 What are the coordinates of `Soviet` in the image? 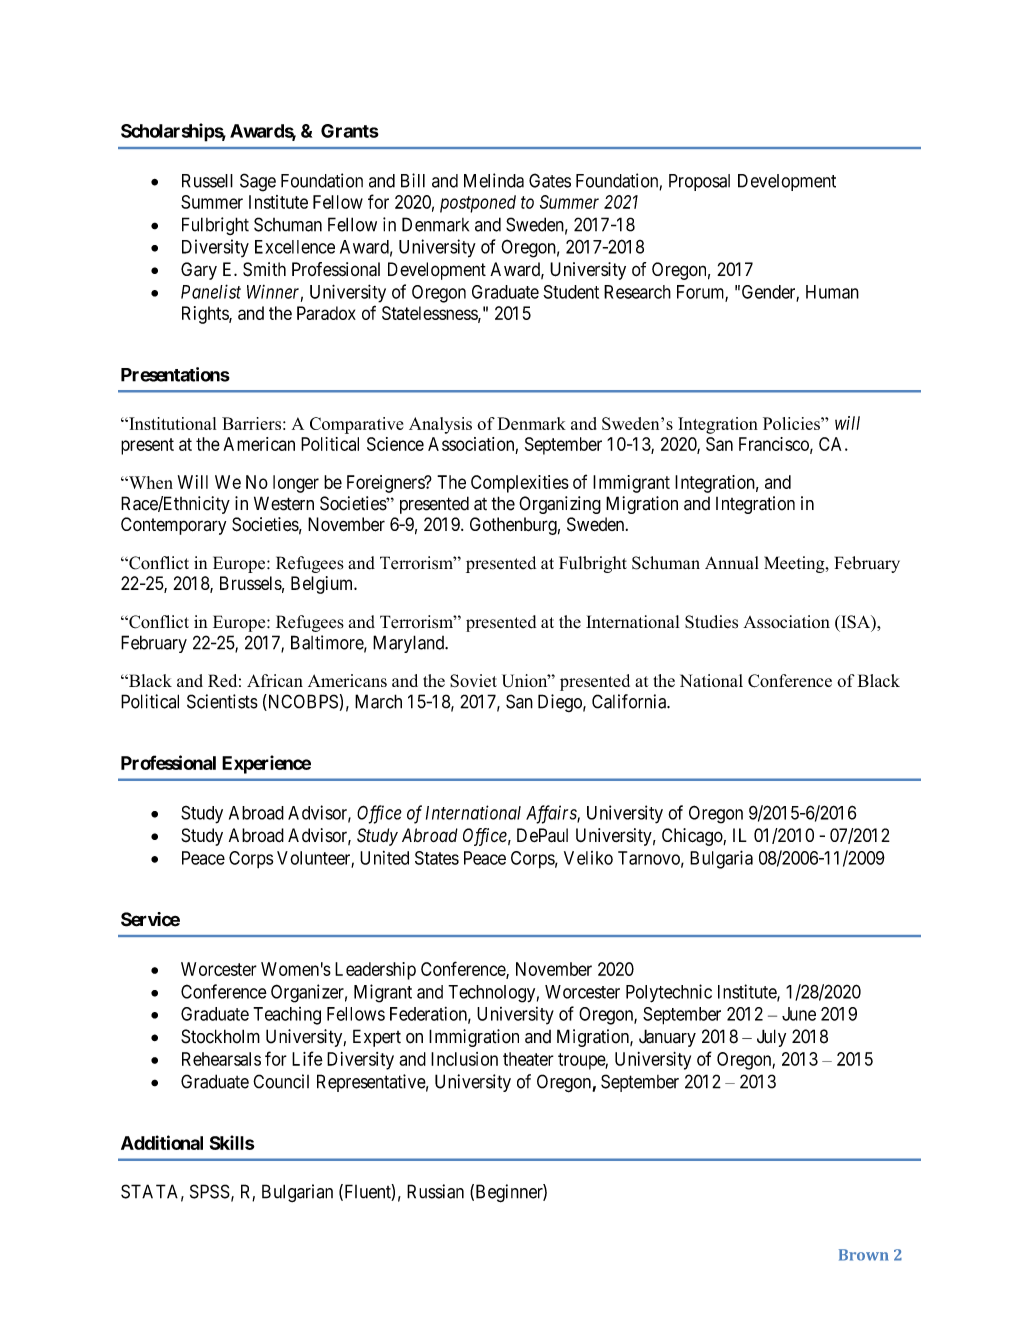 It's located at (473, 680).
